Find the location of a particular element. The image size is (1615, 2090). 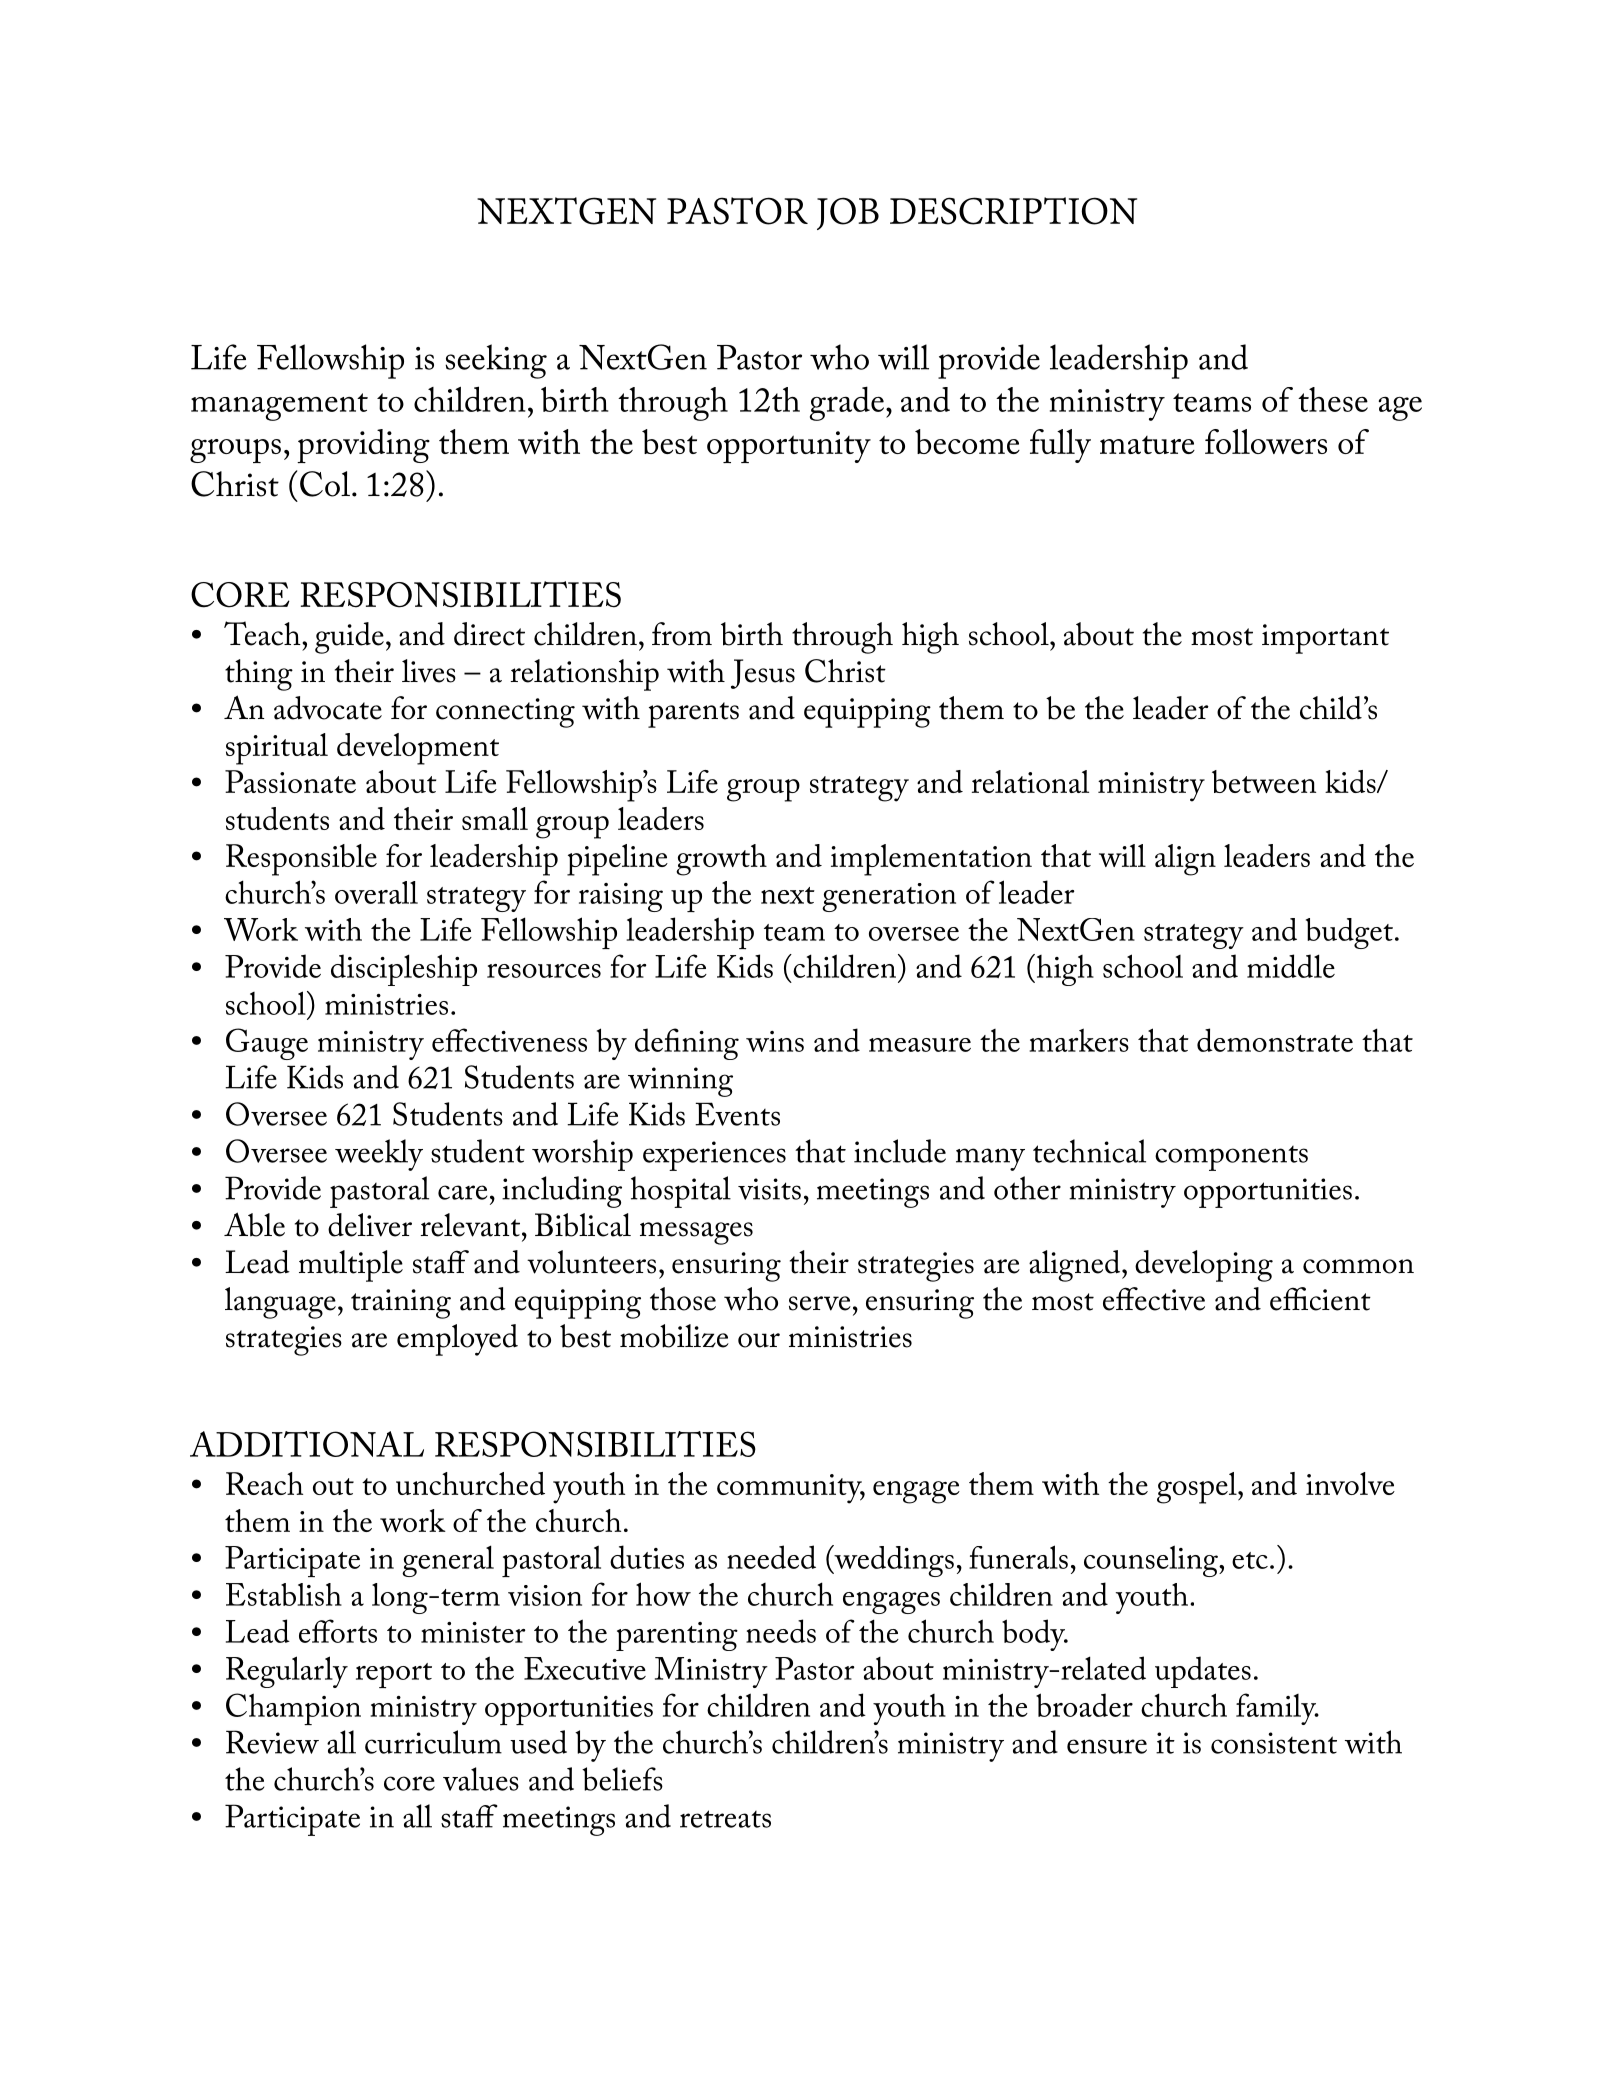

needed is located at coordinates (771, 1557).
